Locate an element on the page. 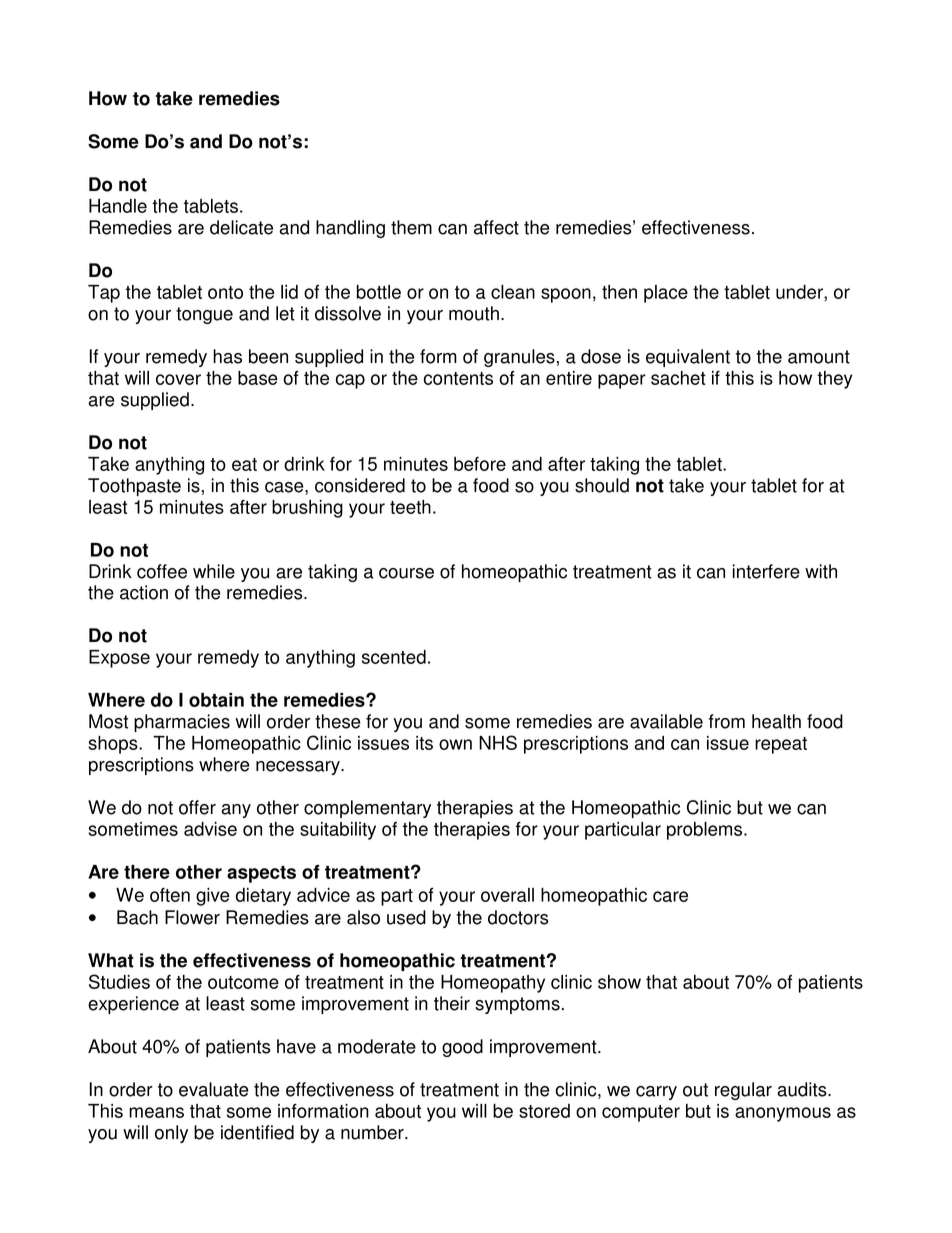 This page has height=1233, width=952. under is located at coordinates (800, 292).
